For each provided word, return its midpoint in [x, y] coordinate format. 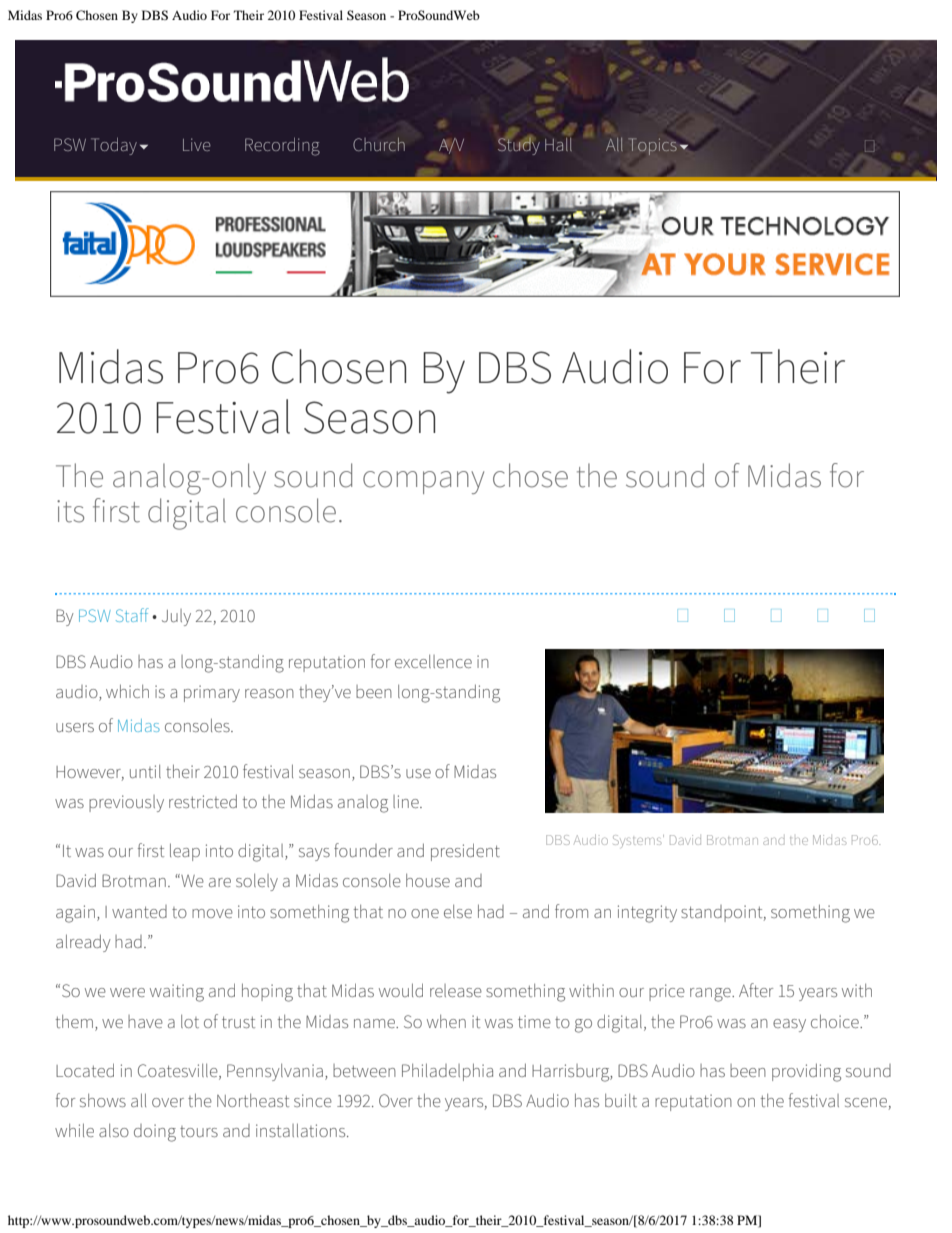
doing [155, 1133]
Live [197, 144]
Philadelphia [447, 1072]
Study [519, 145]
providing [806, 1072]
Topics [653, 146]
